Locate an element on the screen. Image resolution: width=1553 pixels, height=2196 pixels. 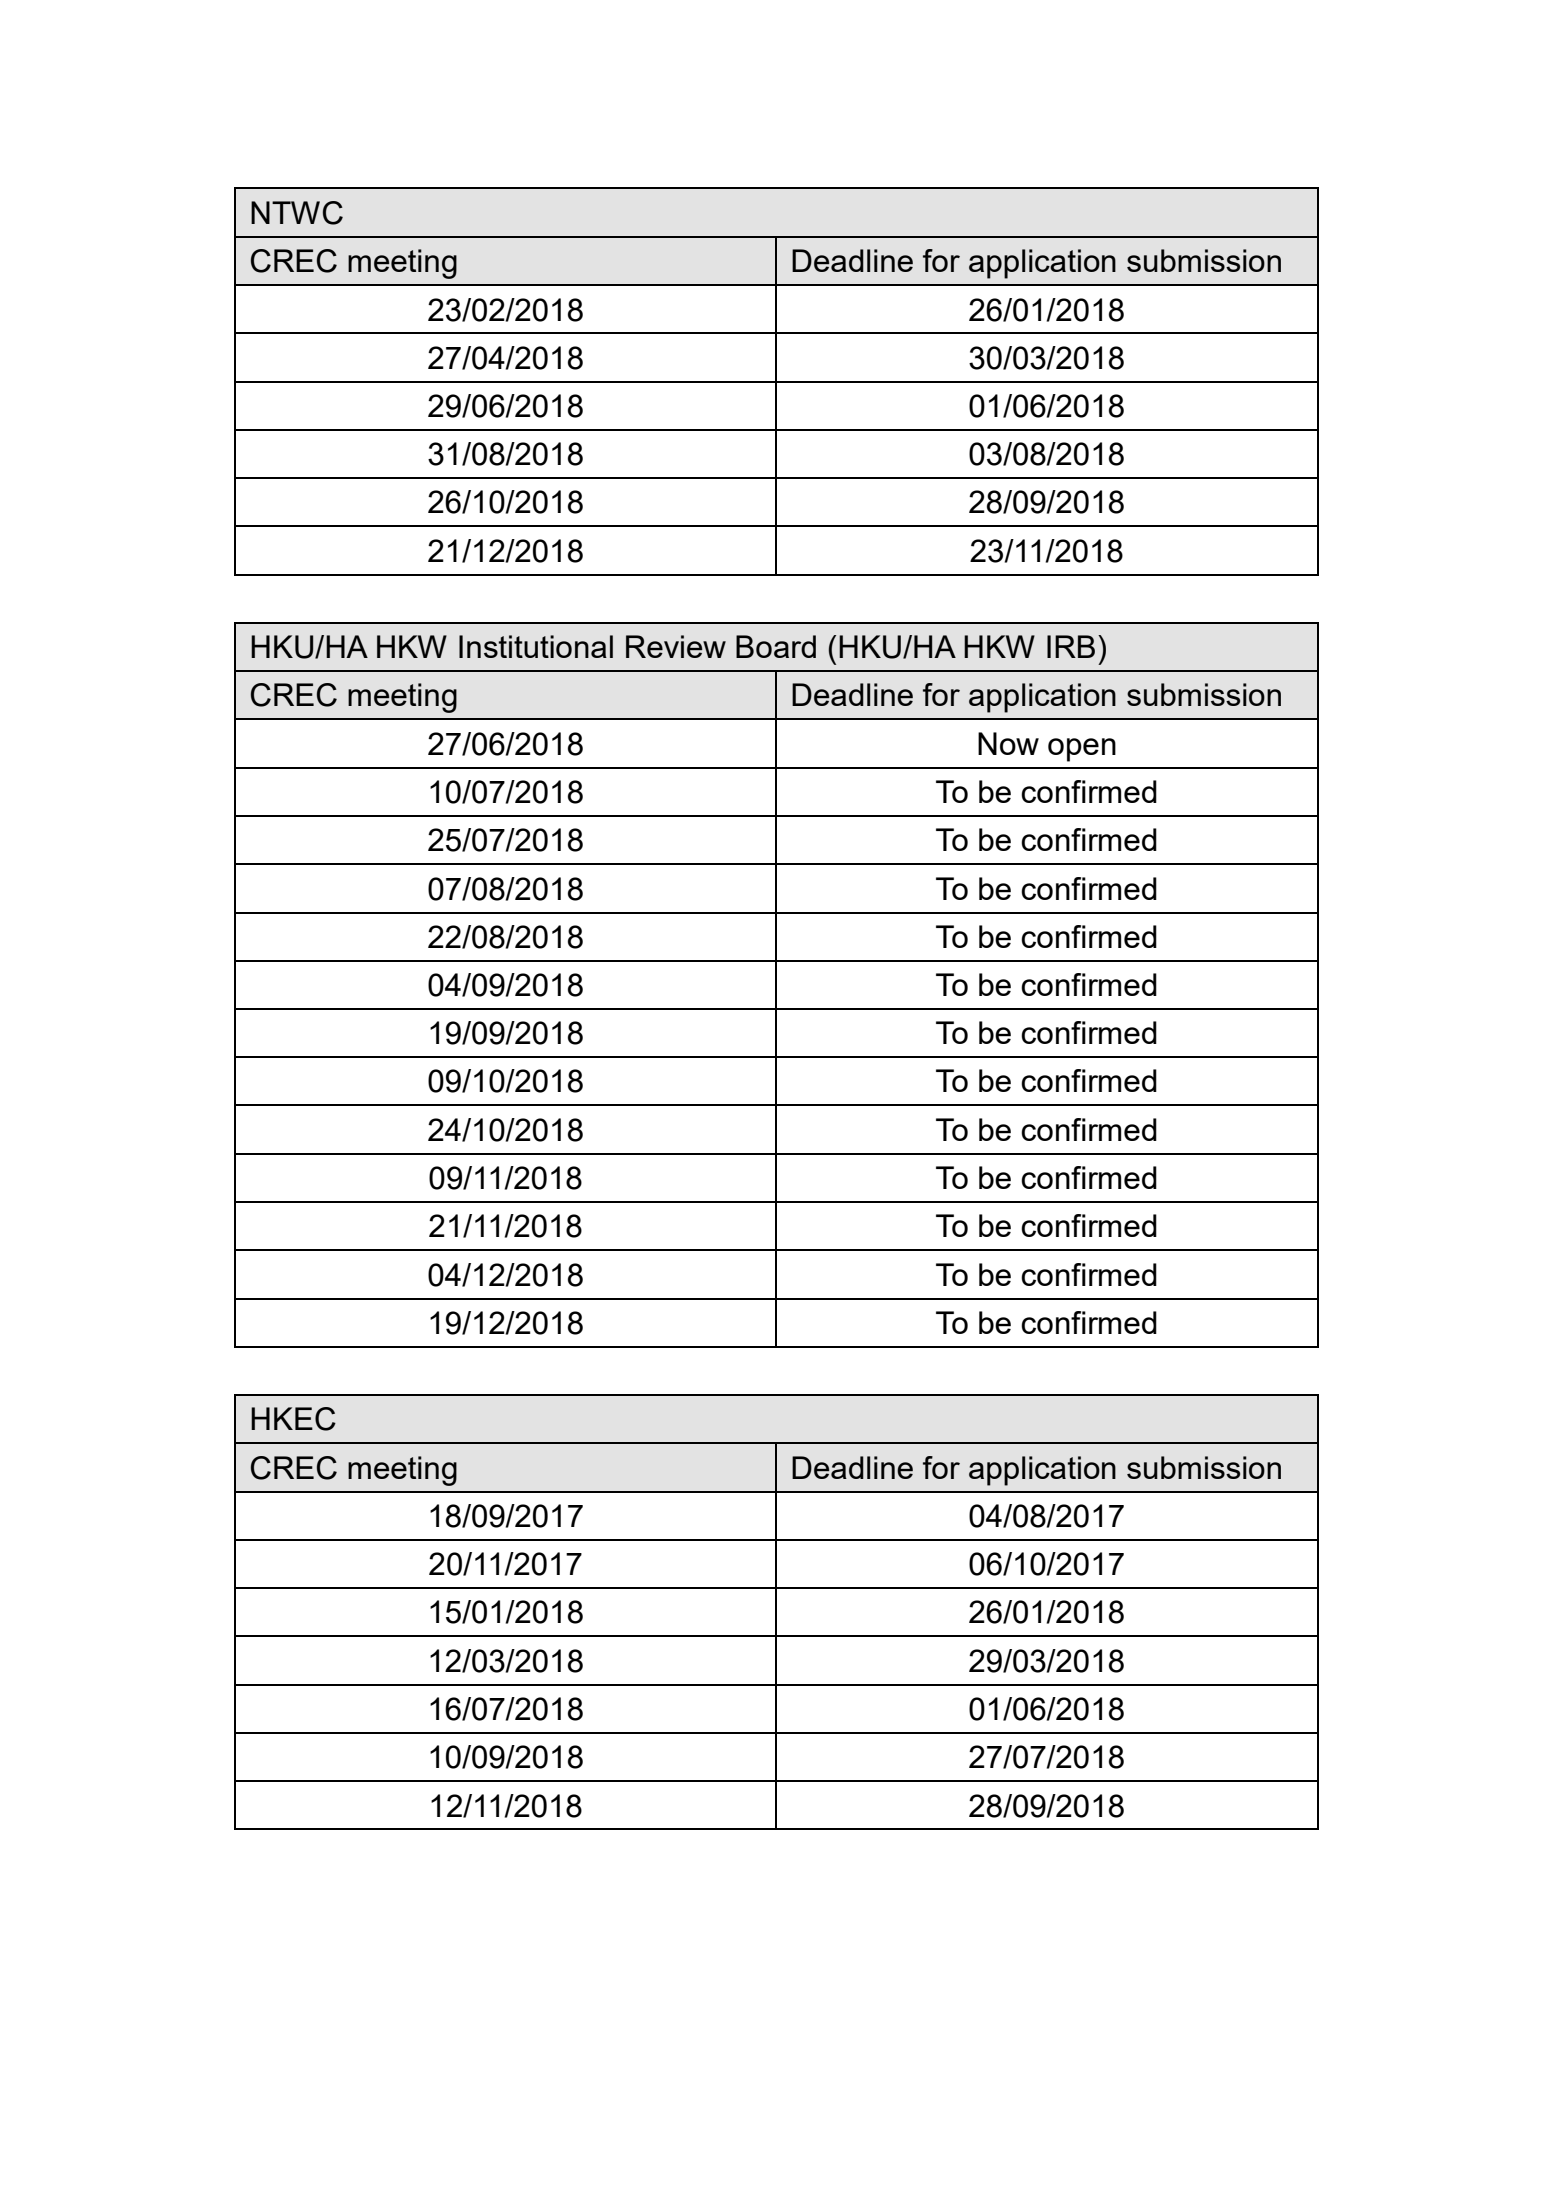
Institutional is located at coordinates (536, 646).
